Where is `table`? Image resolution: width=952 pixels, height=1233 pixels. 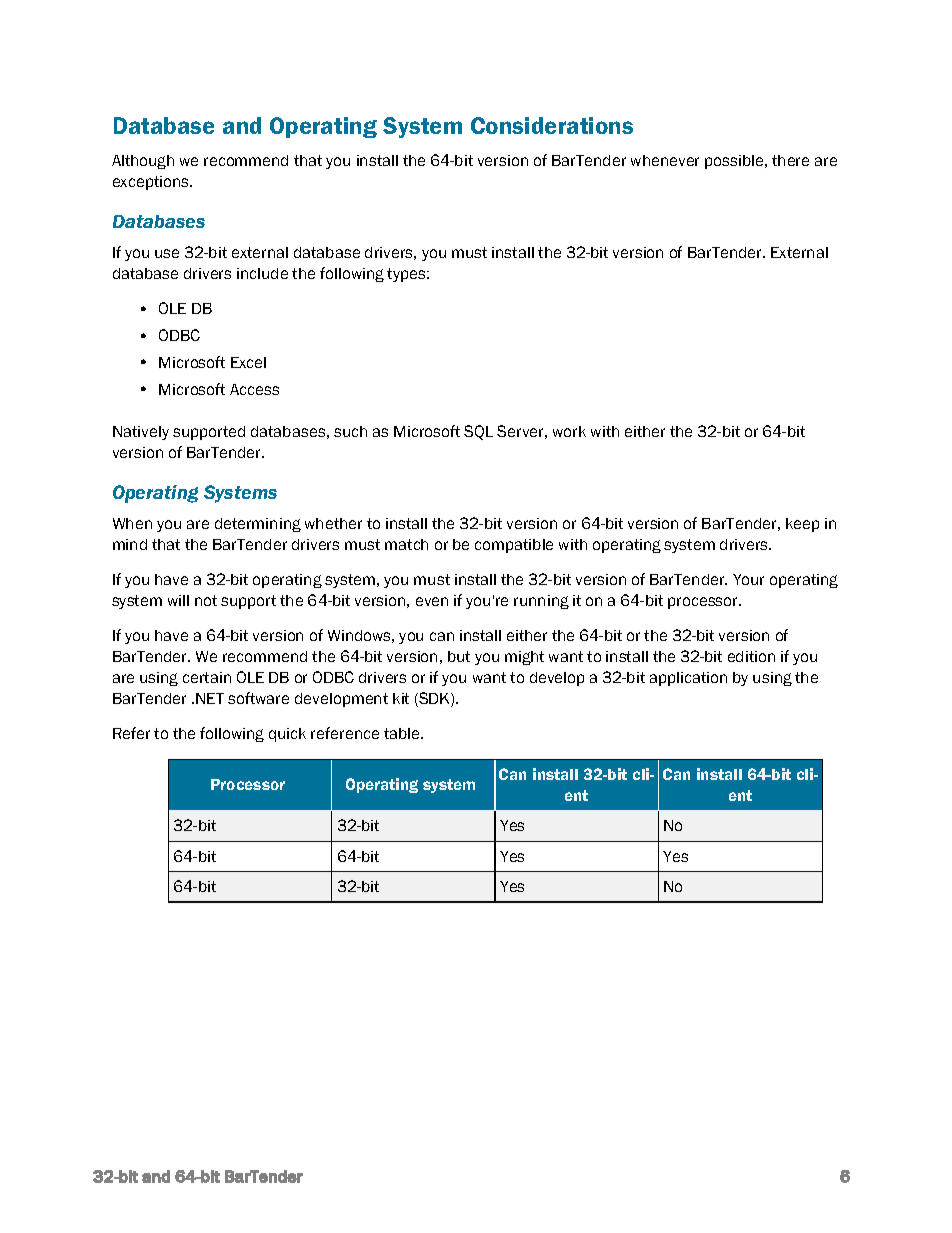
table is located at coordinates (403, 733).
